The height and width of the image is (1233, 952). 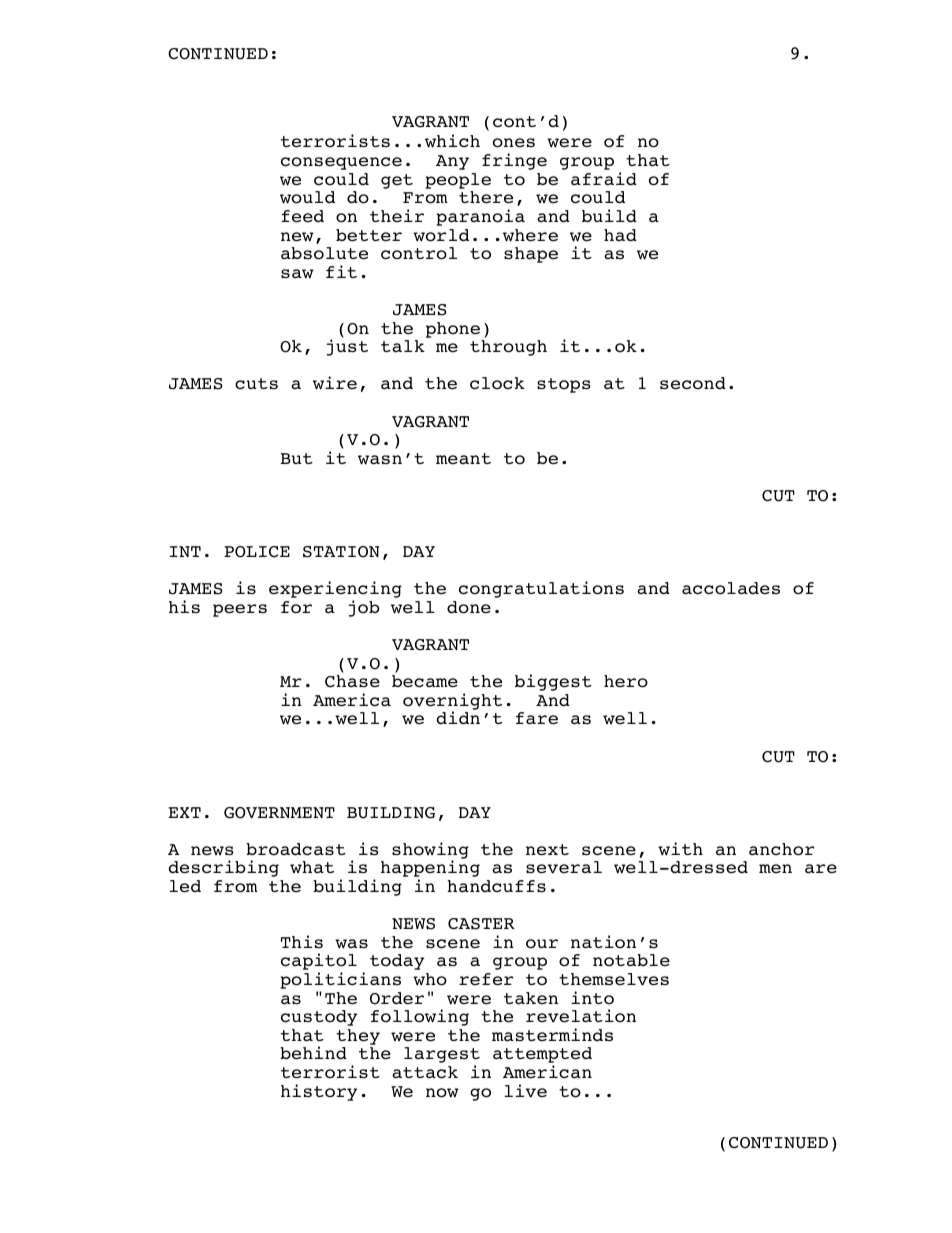 What do you see at coordinates (604, 179) in the image?
I see `afraid` at bounding box center [604, 179].
